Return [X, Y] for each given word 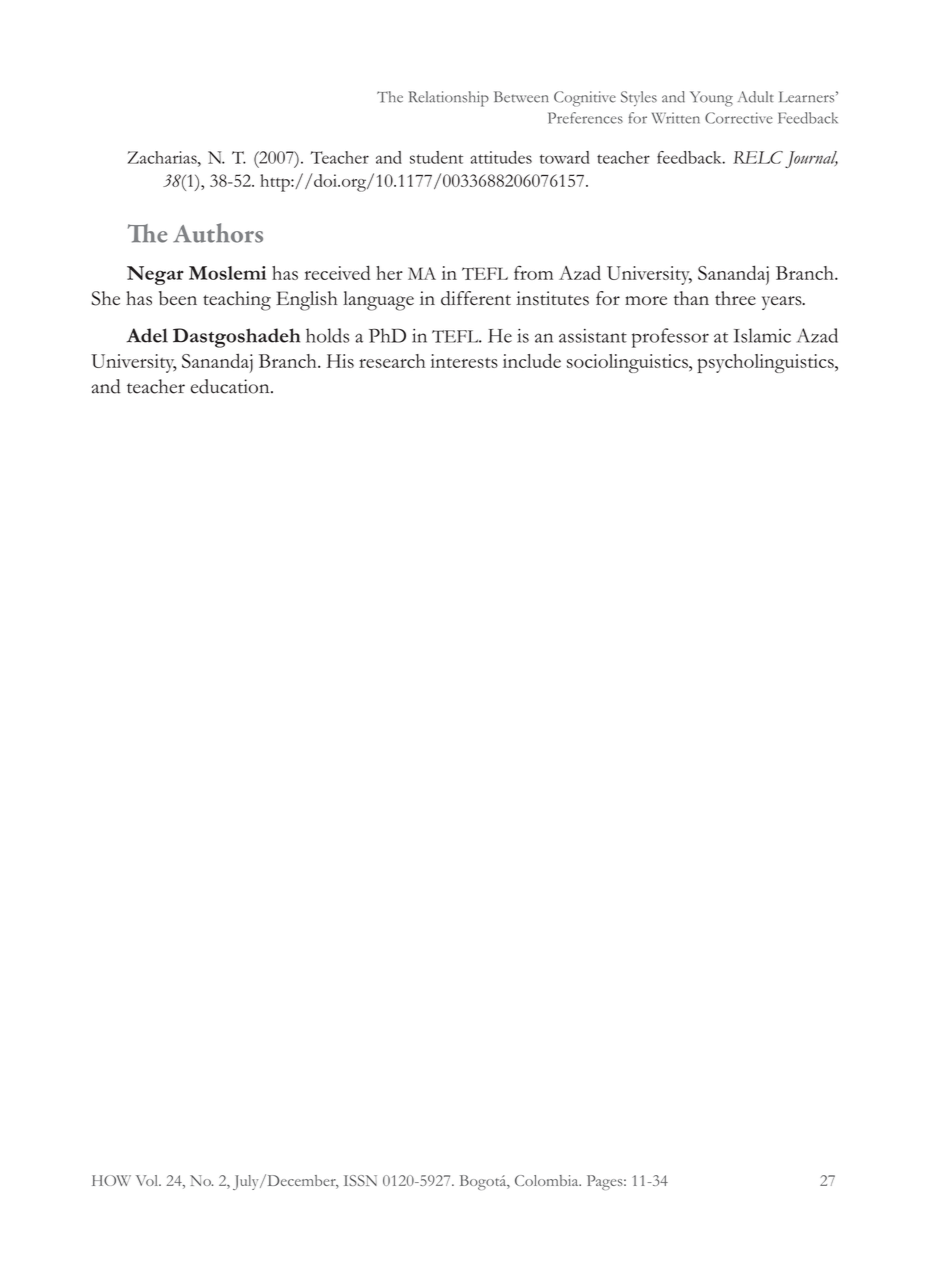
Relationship [448, 99]
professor [670, 338]
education [231, 386]
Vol [148, 1180]
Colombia [548, 1180]
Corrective [739, 118]
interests [464, 361]
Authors [218, 233]
